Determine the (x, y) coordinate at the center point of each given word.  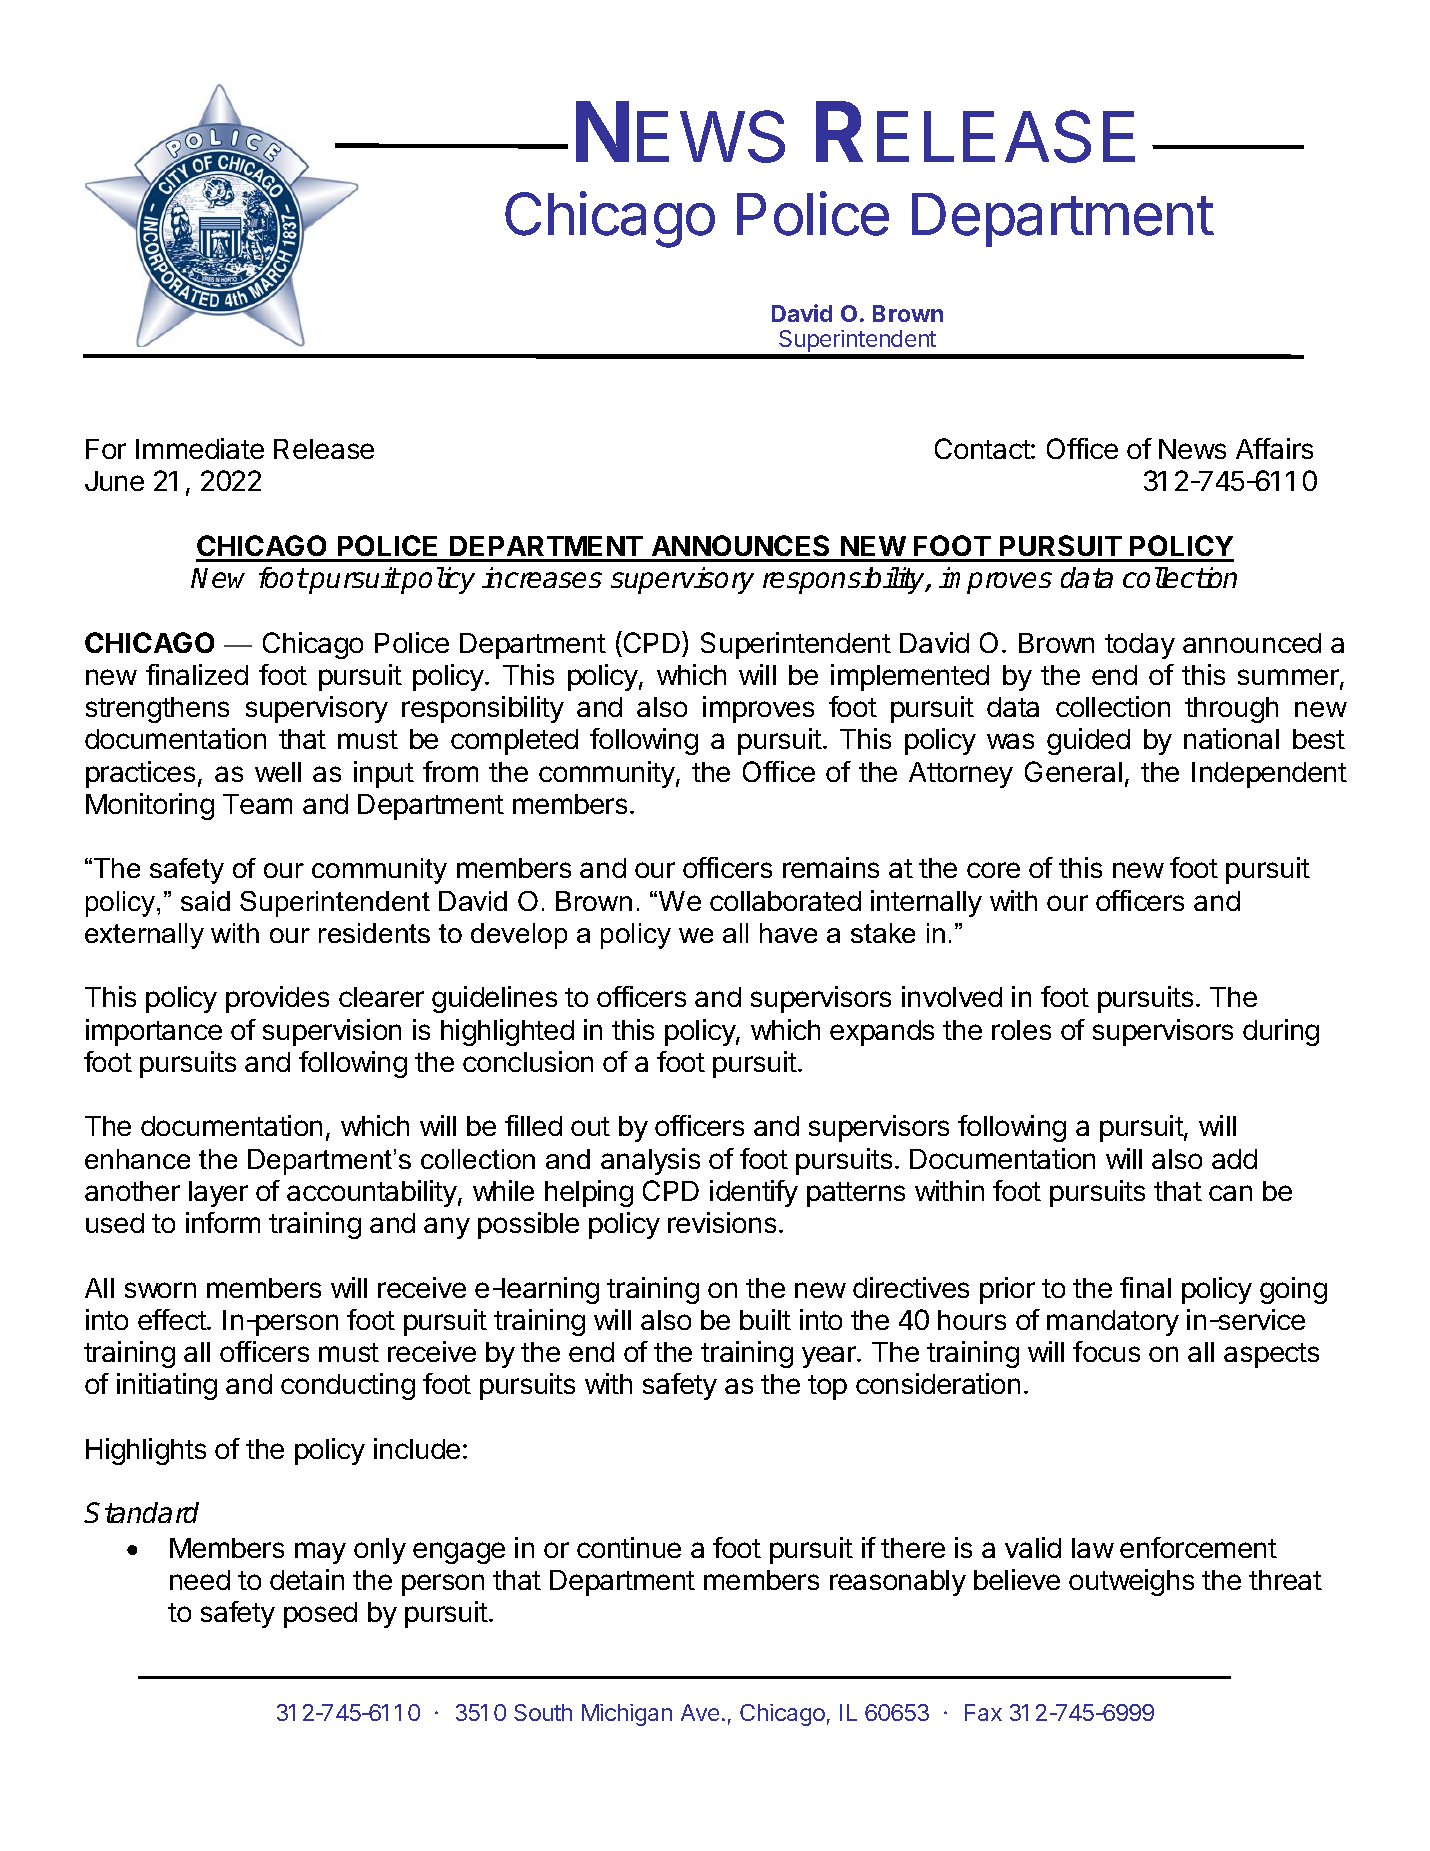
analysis (650, 1161)
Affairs (1274, 448)
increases (542, 577)
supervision (332, 1032)
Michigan (627, 1715)
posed (320, 1615)
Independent (1269, 775)
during (1281, 1032)
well (278, 772)
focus (1106, 1351)
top (827, 1387)
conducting (348, 1386)
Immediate (200, 448)
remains (831, 867)
